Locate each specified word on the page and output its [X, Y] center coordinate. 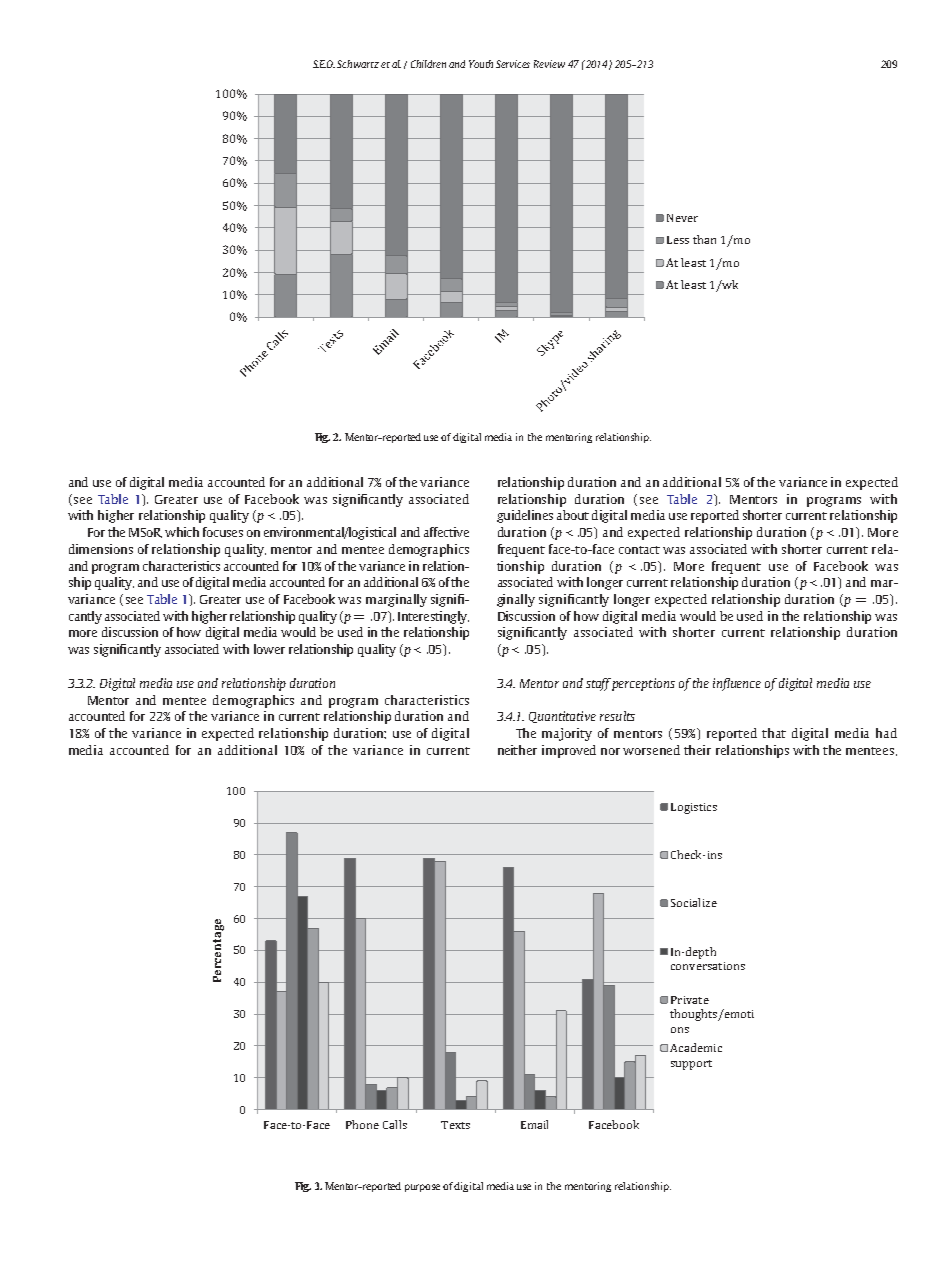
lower [269, 649]
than [704, 239]
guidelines [525, 516]
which [182, 532]
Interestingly [433, 617]
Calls [395, 1124]
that [774, 733]
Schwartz [358, 64]
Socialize [694, 902]
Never [682, 218]
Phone [362, 1124]
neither [517, 750]
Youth [481, 64]
